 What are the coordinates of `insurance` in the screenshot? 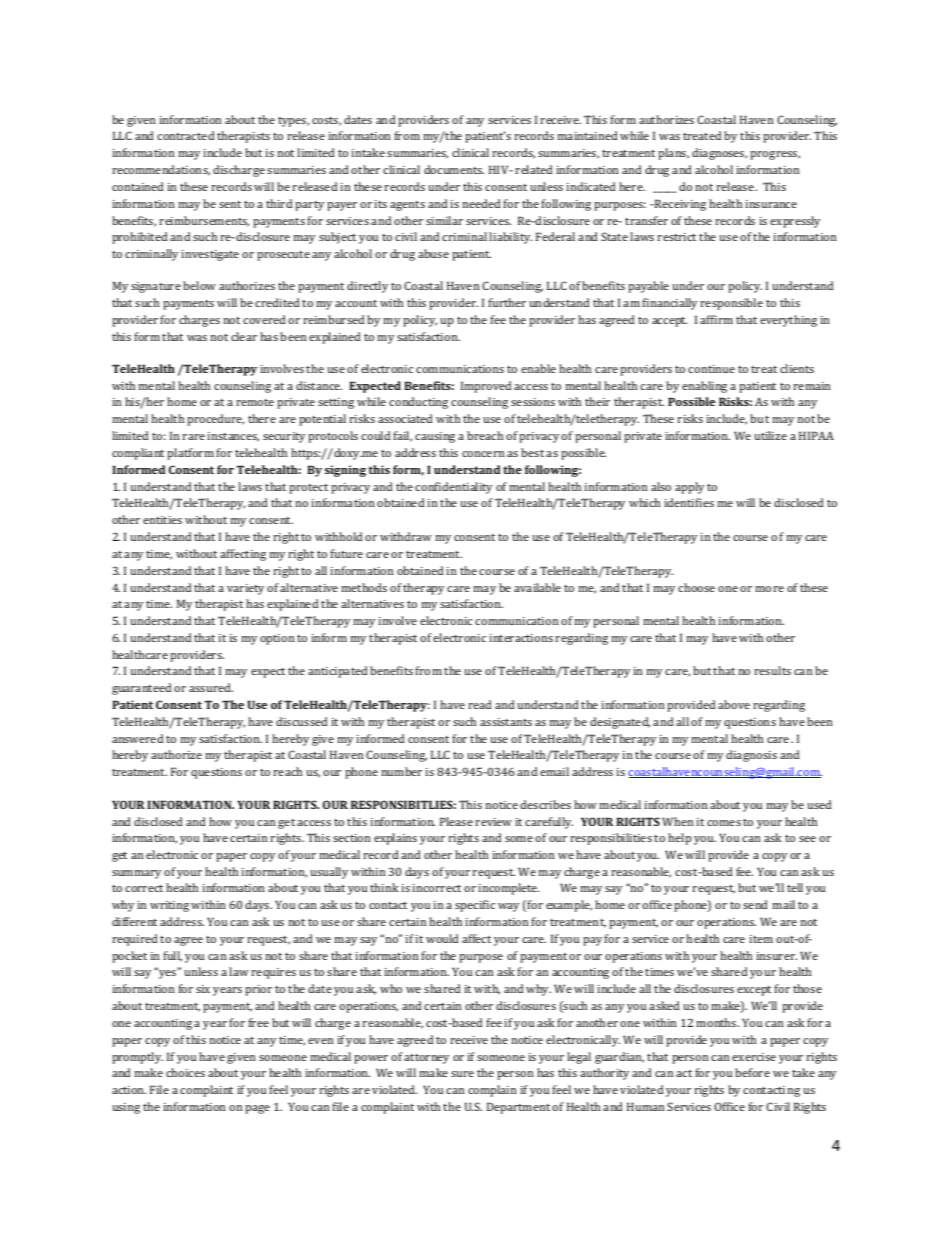 It's located at (771, 204).
